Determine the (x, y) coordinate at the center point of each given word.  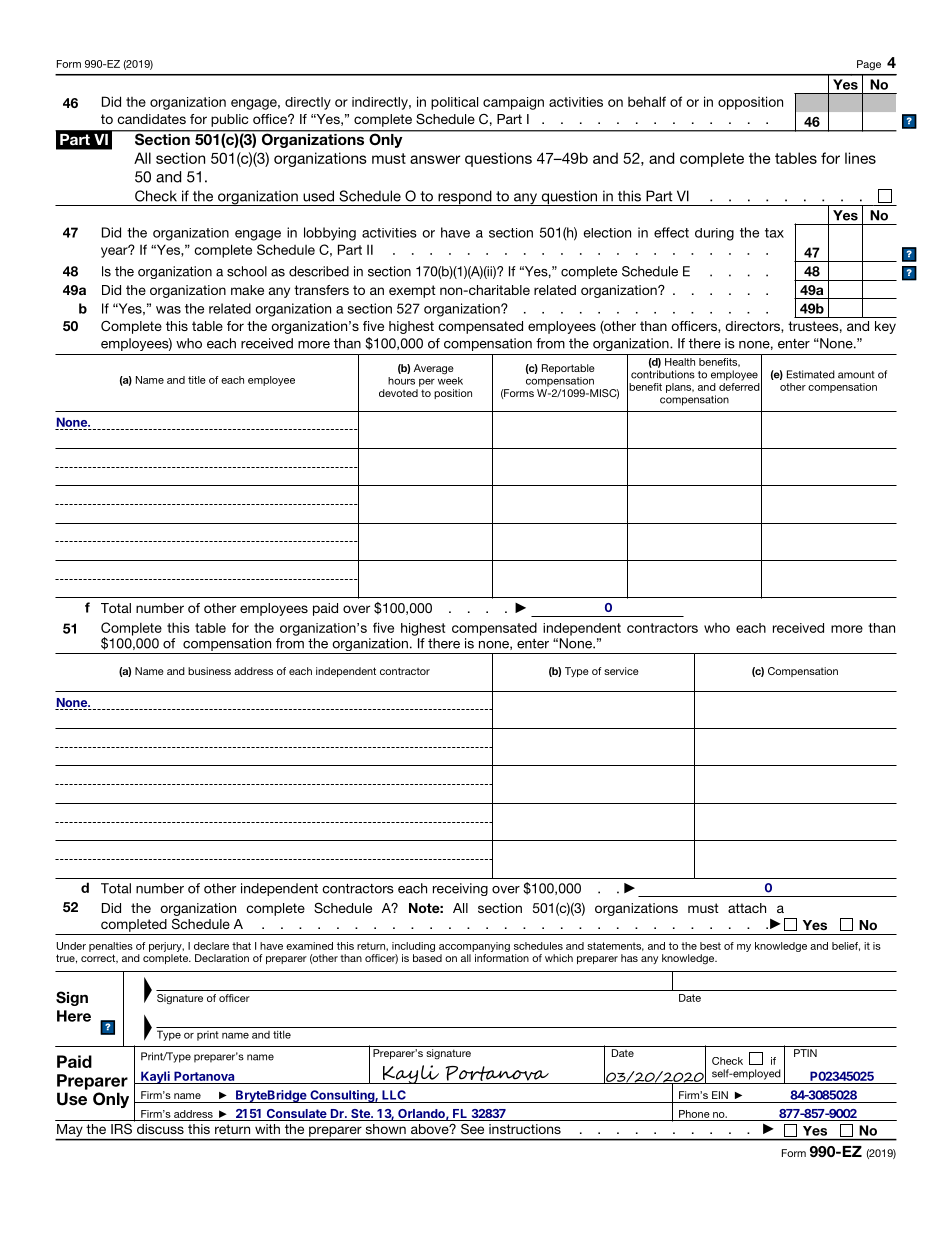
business (209, 671)
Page (869, 65)
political (454, 103)
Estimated (811, 374)
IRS (121, 1129)
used (318, 196)
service (621, 671)
